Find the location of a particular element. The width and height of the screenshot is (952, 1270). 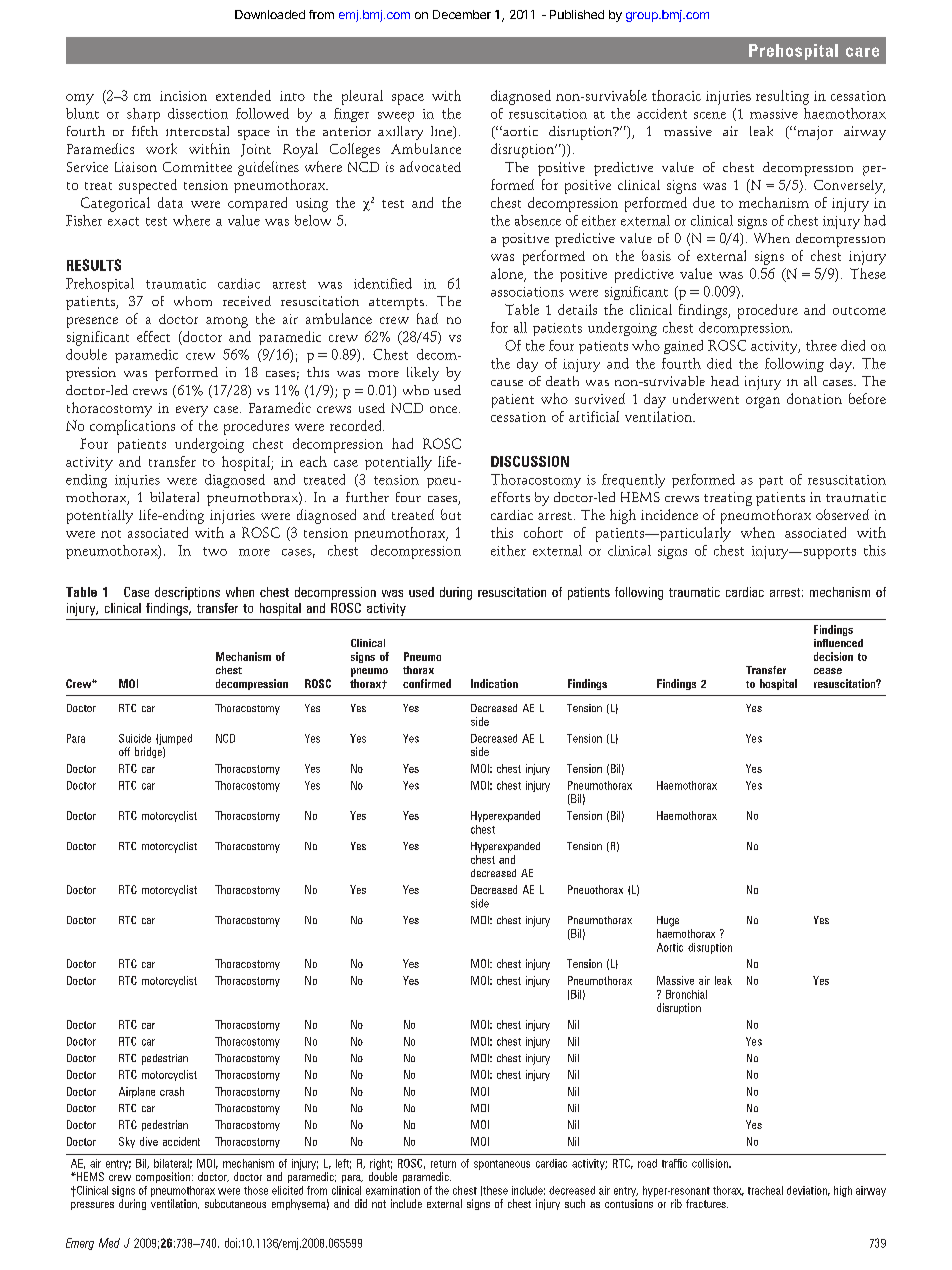

resulting is located at coordinates (782, 97).
